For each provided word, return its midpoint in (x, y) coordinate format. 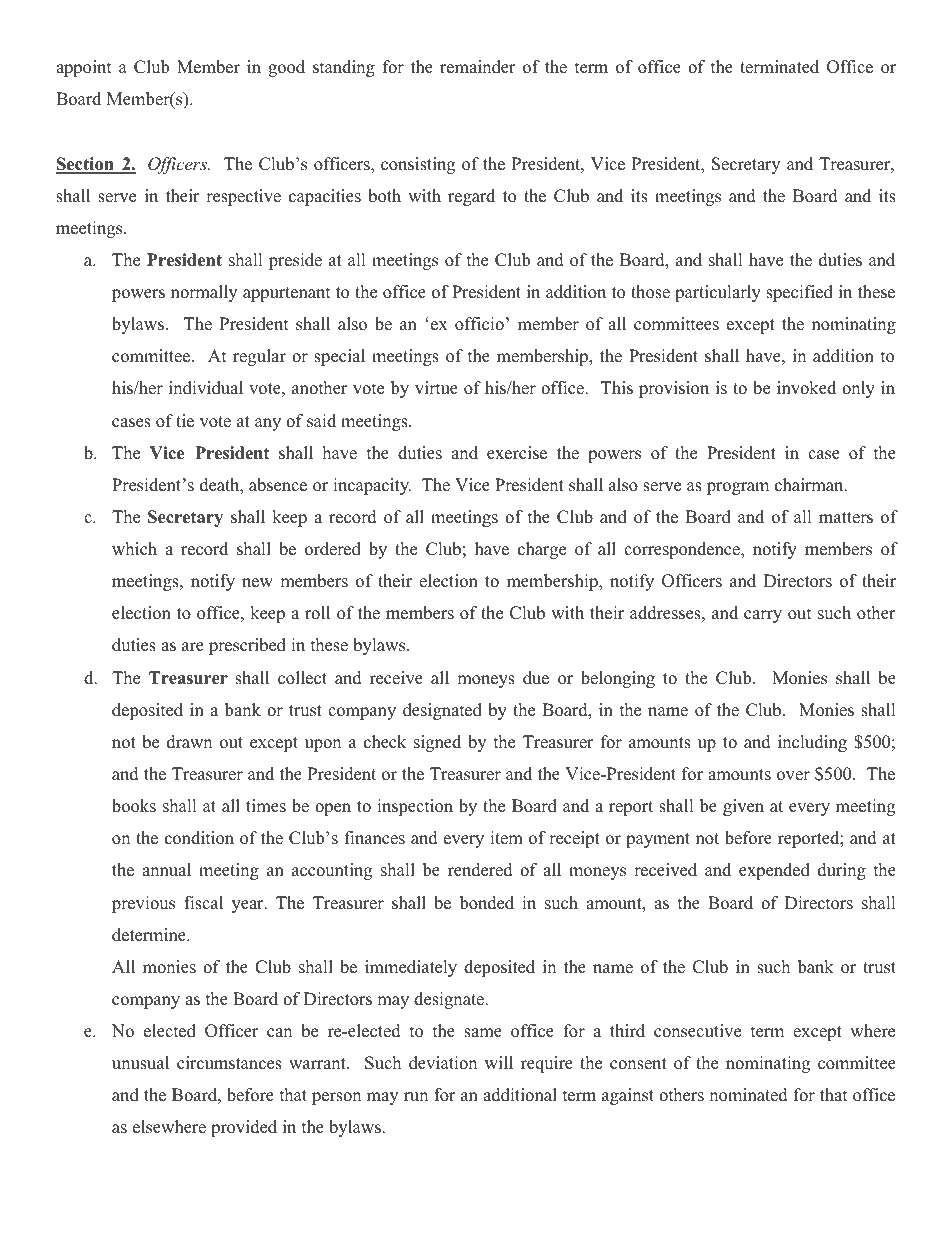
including (812, 743)
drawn (189, 742)
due (536, 678)
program (738, 488)
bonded (487, 903)
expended (774, 871)
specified (799, 293)
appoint (84, 68)
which (134, 549)
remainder (478, 67)
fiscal (203, 903)
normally (204, 293)
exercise (517, 453)
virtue (436, 388)
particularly (718, 293)
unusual (140, 1063)
